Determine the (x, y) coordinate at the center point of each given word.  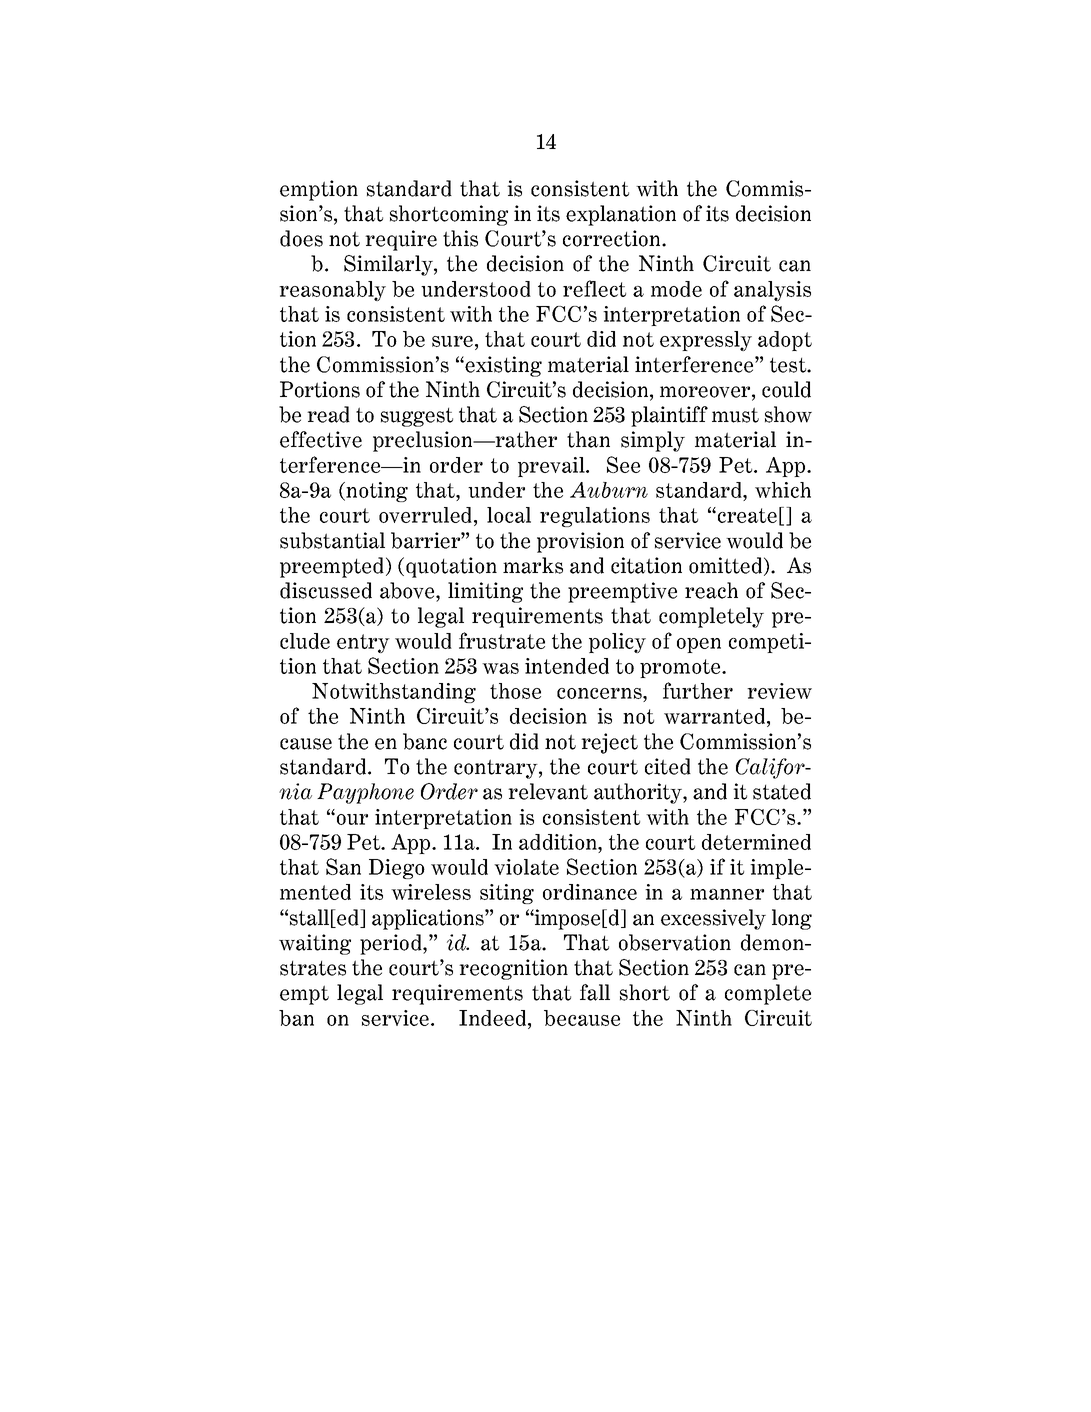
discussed (326, 590)
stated (782, 791)
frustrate (502, 640)
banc (425, 741)
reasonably (332, 291)
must (735, 415)
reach (711, 590)
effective (321, 439)
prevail (552, 467)
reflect (594, 288)
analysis (772, 291)
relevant (548, 791)
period (392, 944)
